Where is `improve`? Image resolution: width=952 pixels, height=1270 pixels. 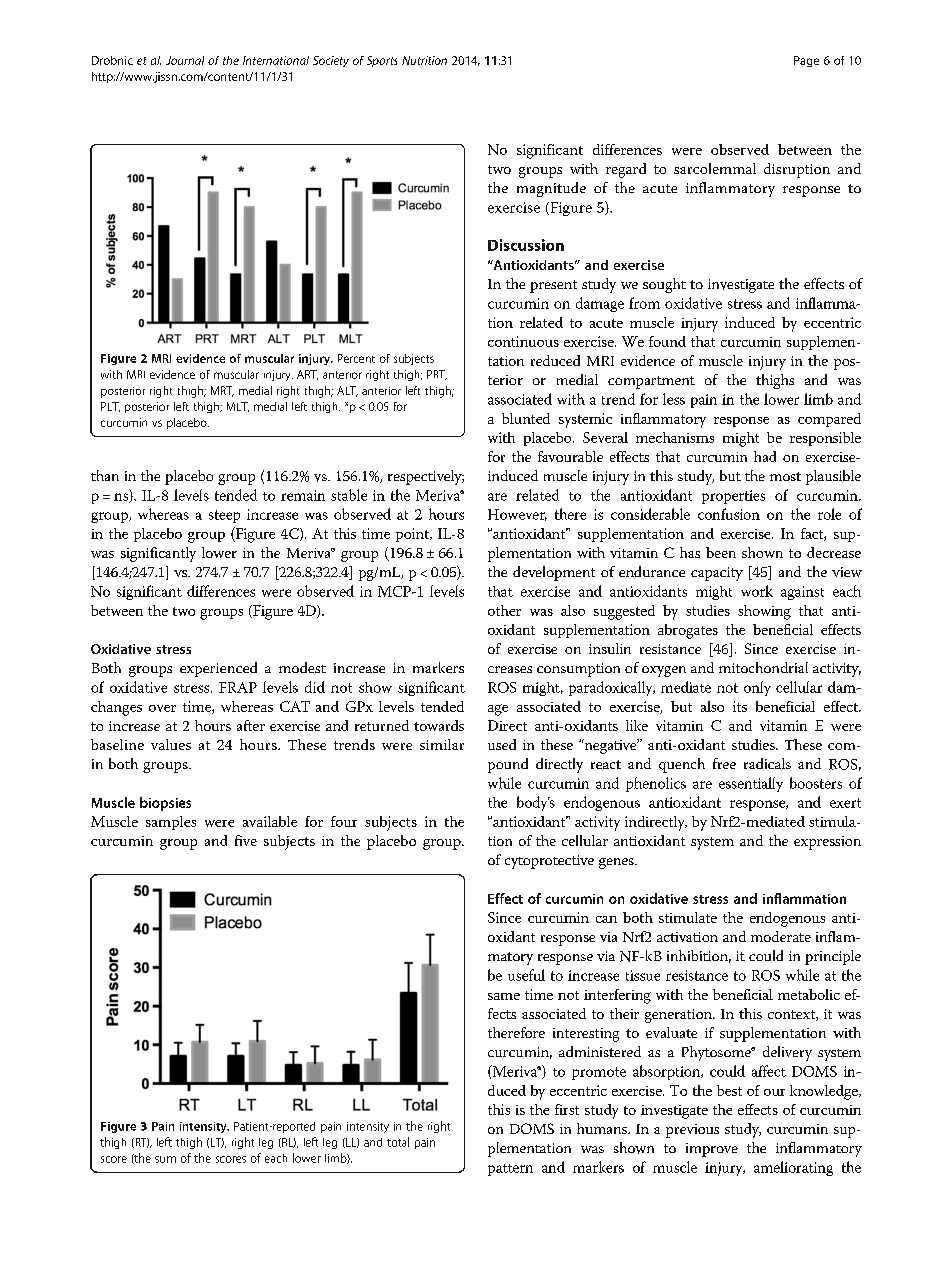 improve is located at coordinates (712, 1150).
